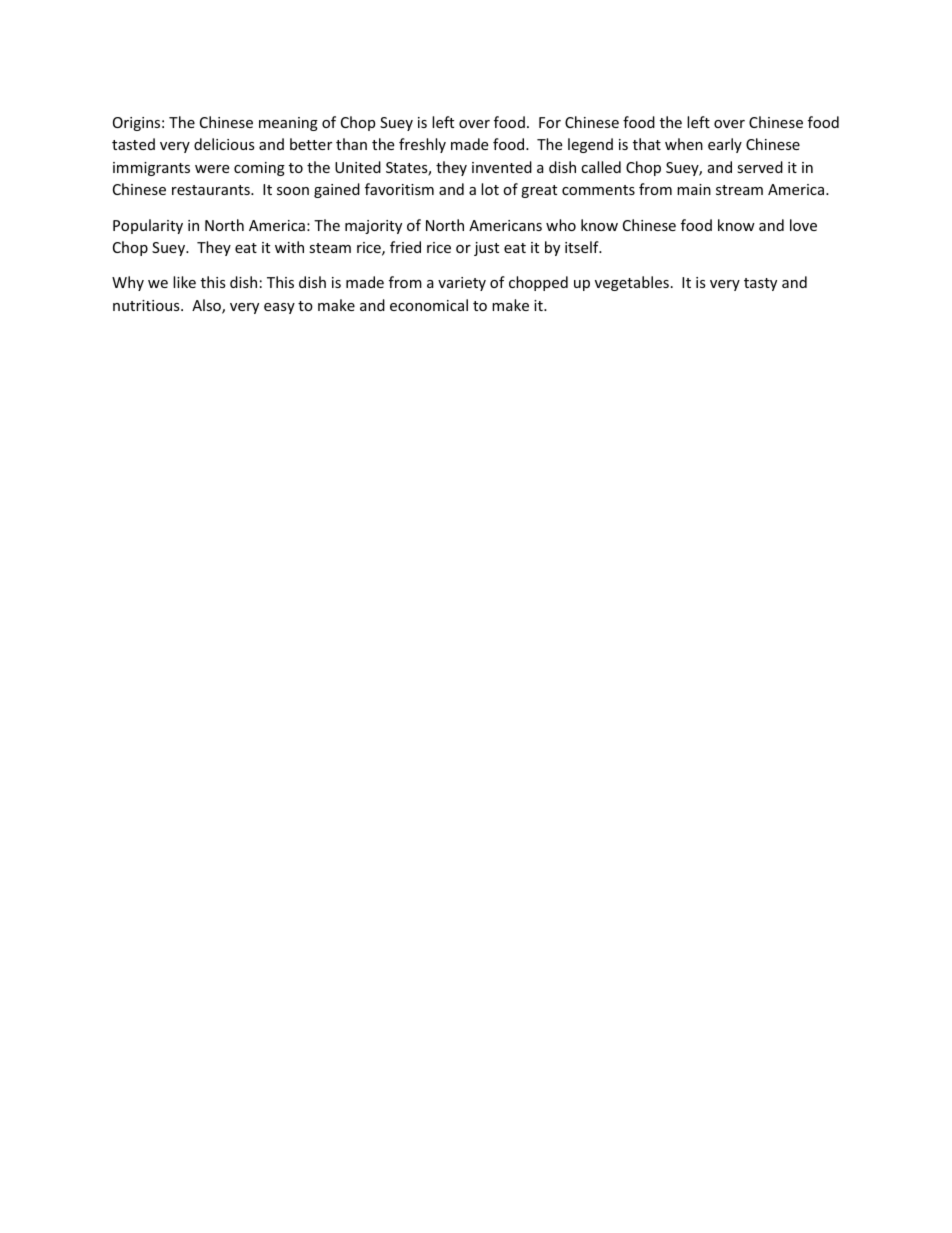 Image resolution: width=952 pixels, height=1233 pixels. What do you see at coordinates (561, 225) in the screenshot?
I see `who` at bounding box center [561, 225].
